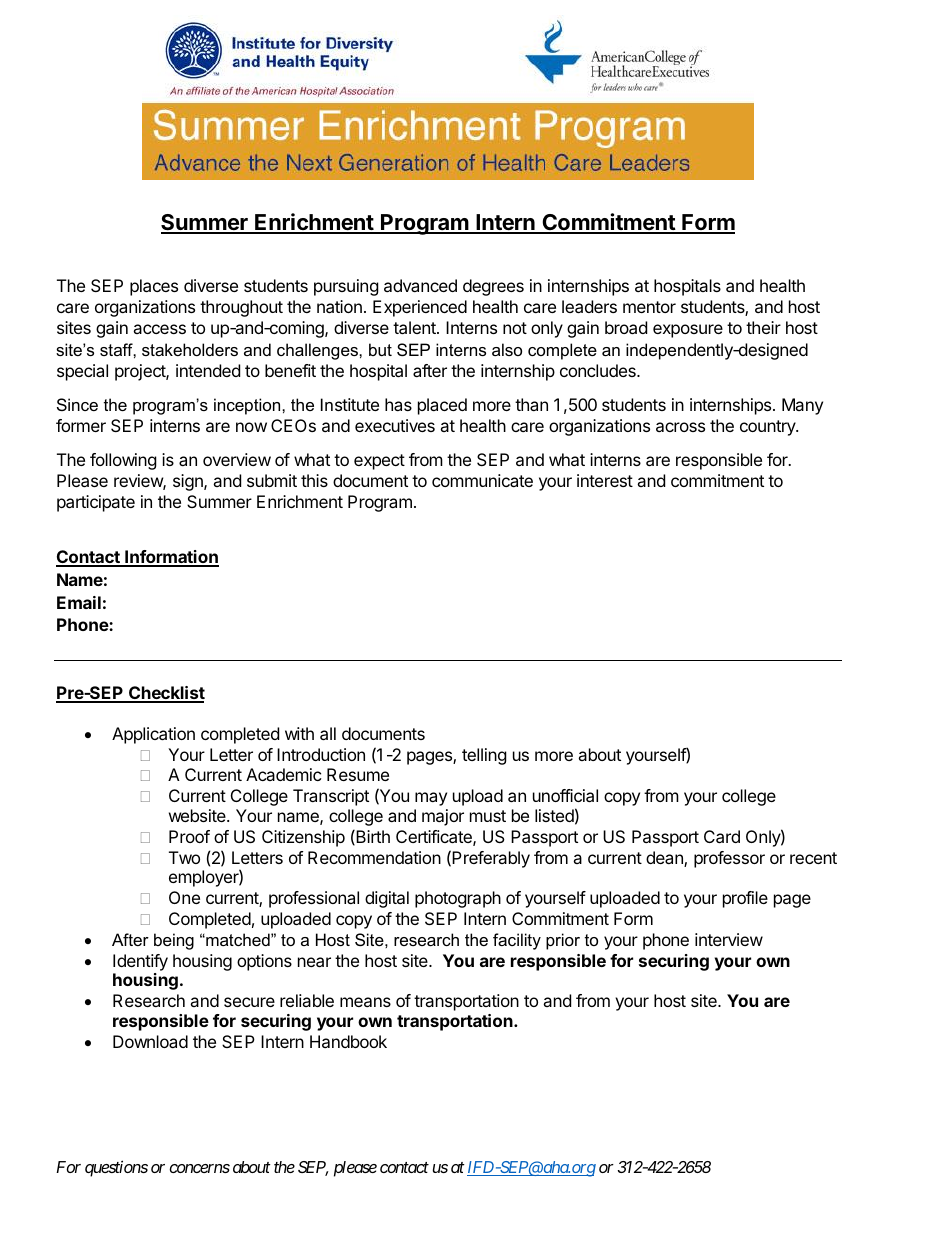 The image size is (952, 1233). I want to click on questions, so click(116, 1168).
